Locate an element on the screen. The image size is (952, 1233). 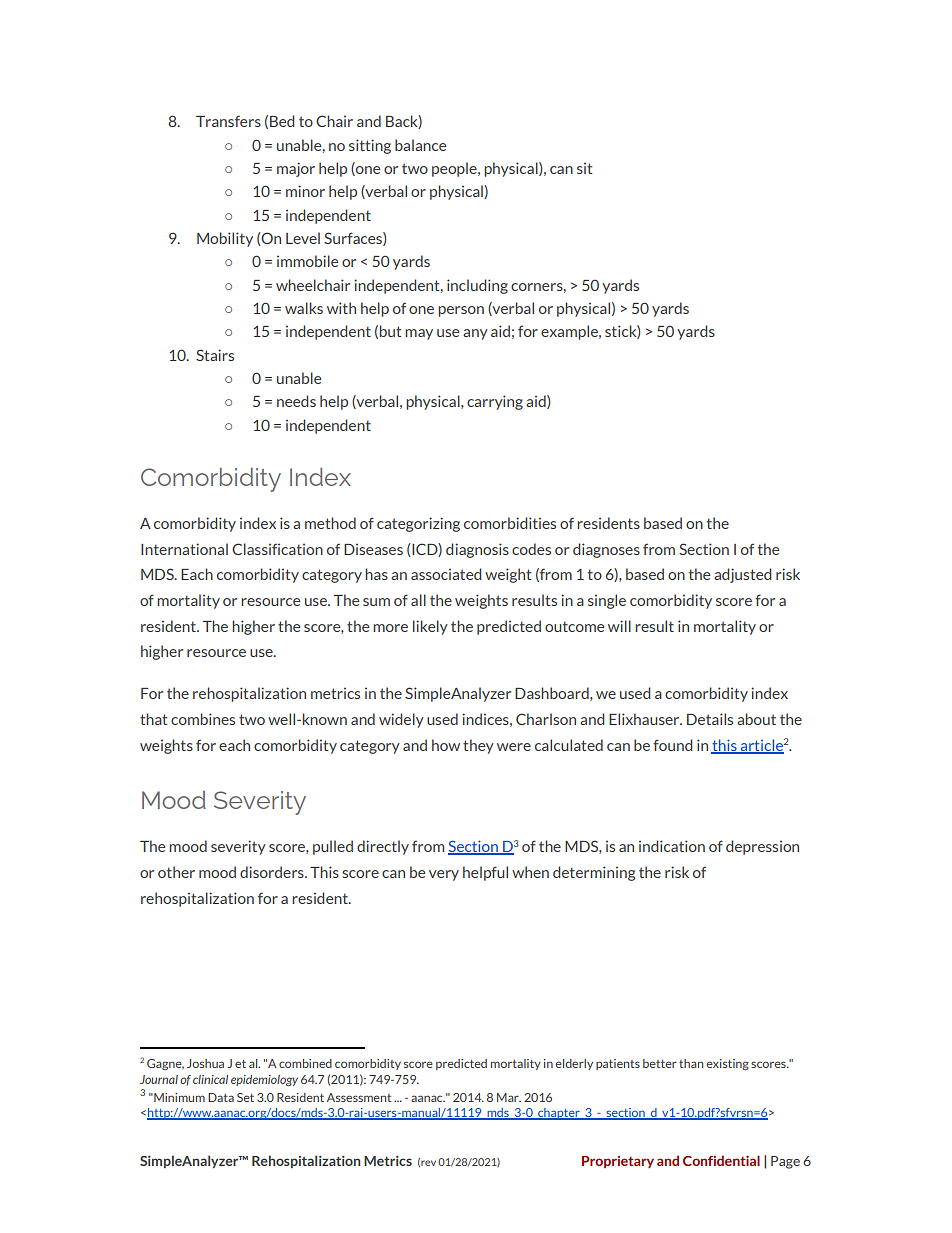
they is located at coordinates (478, 746).
